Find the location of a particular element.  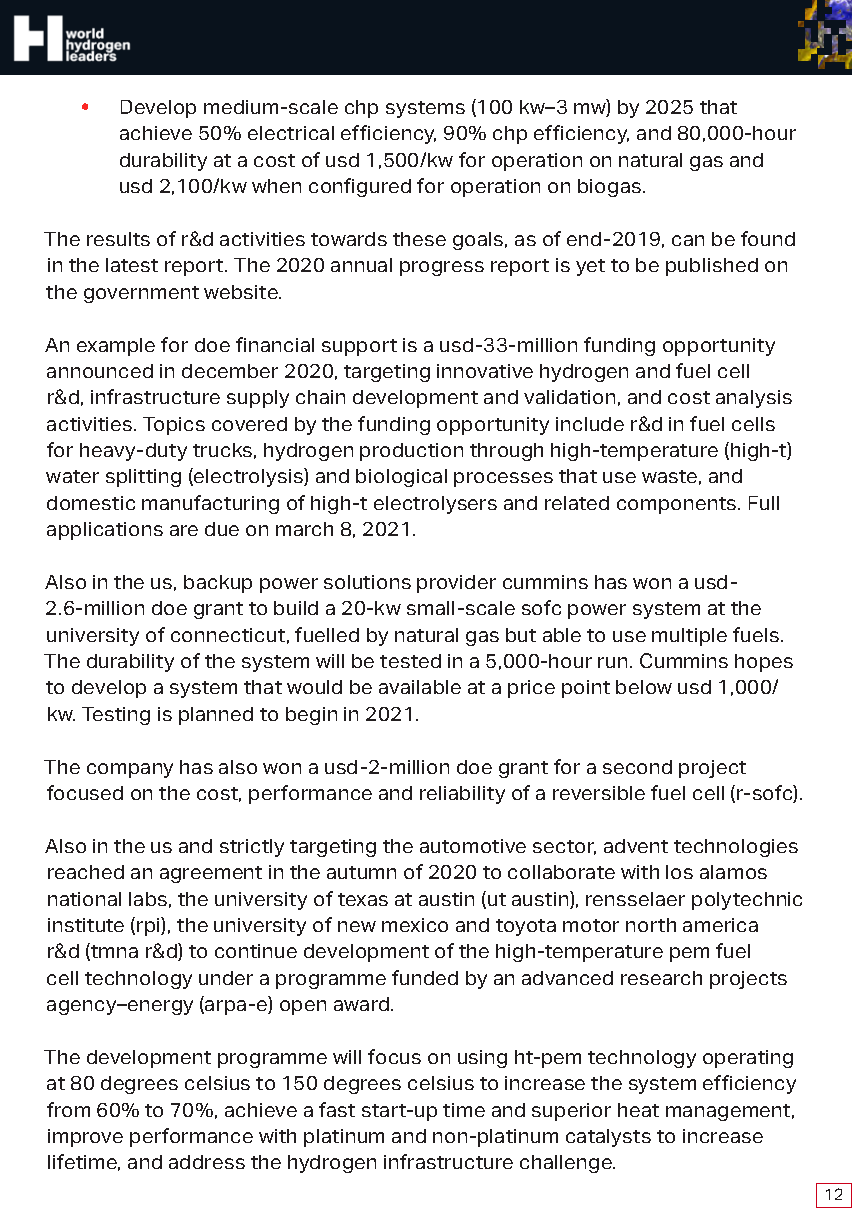

company is located at coordinates (130, 770).
